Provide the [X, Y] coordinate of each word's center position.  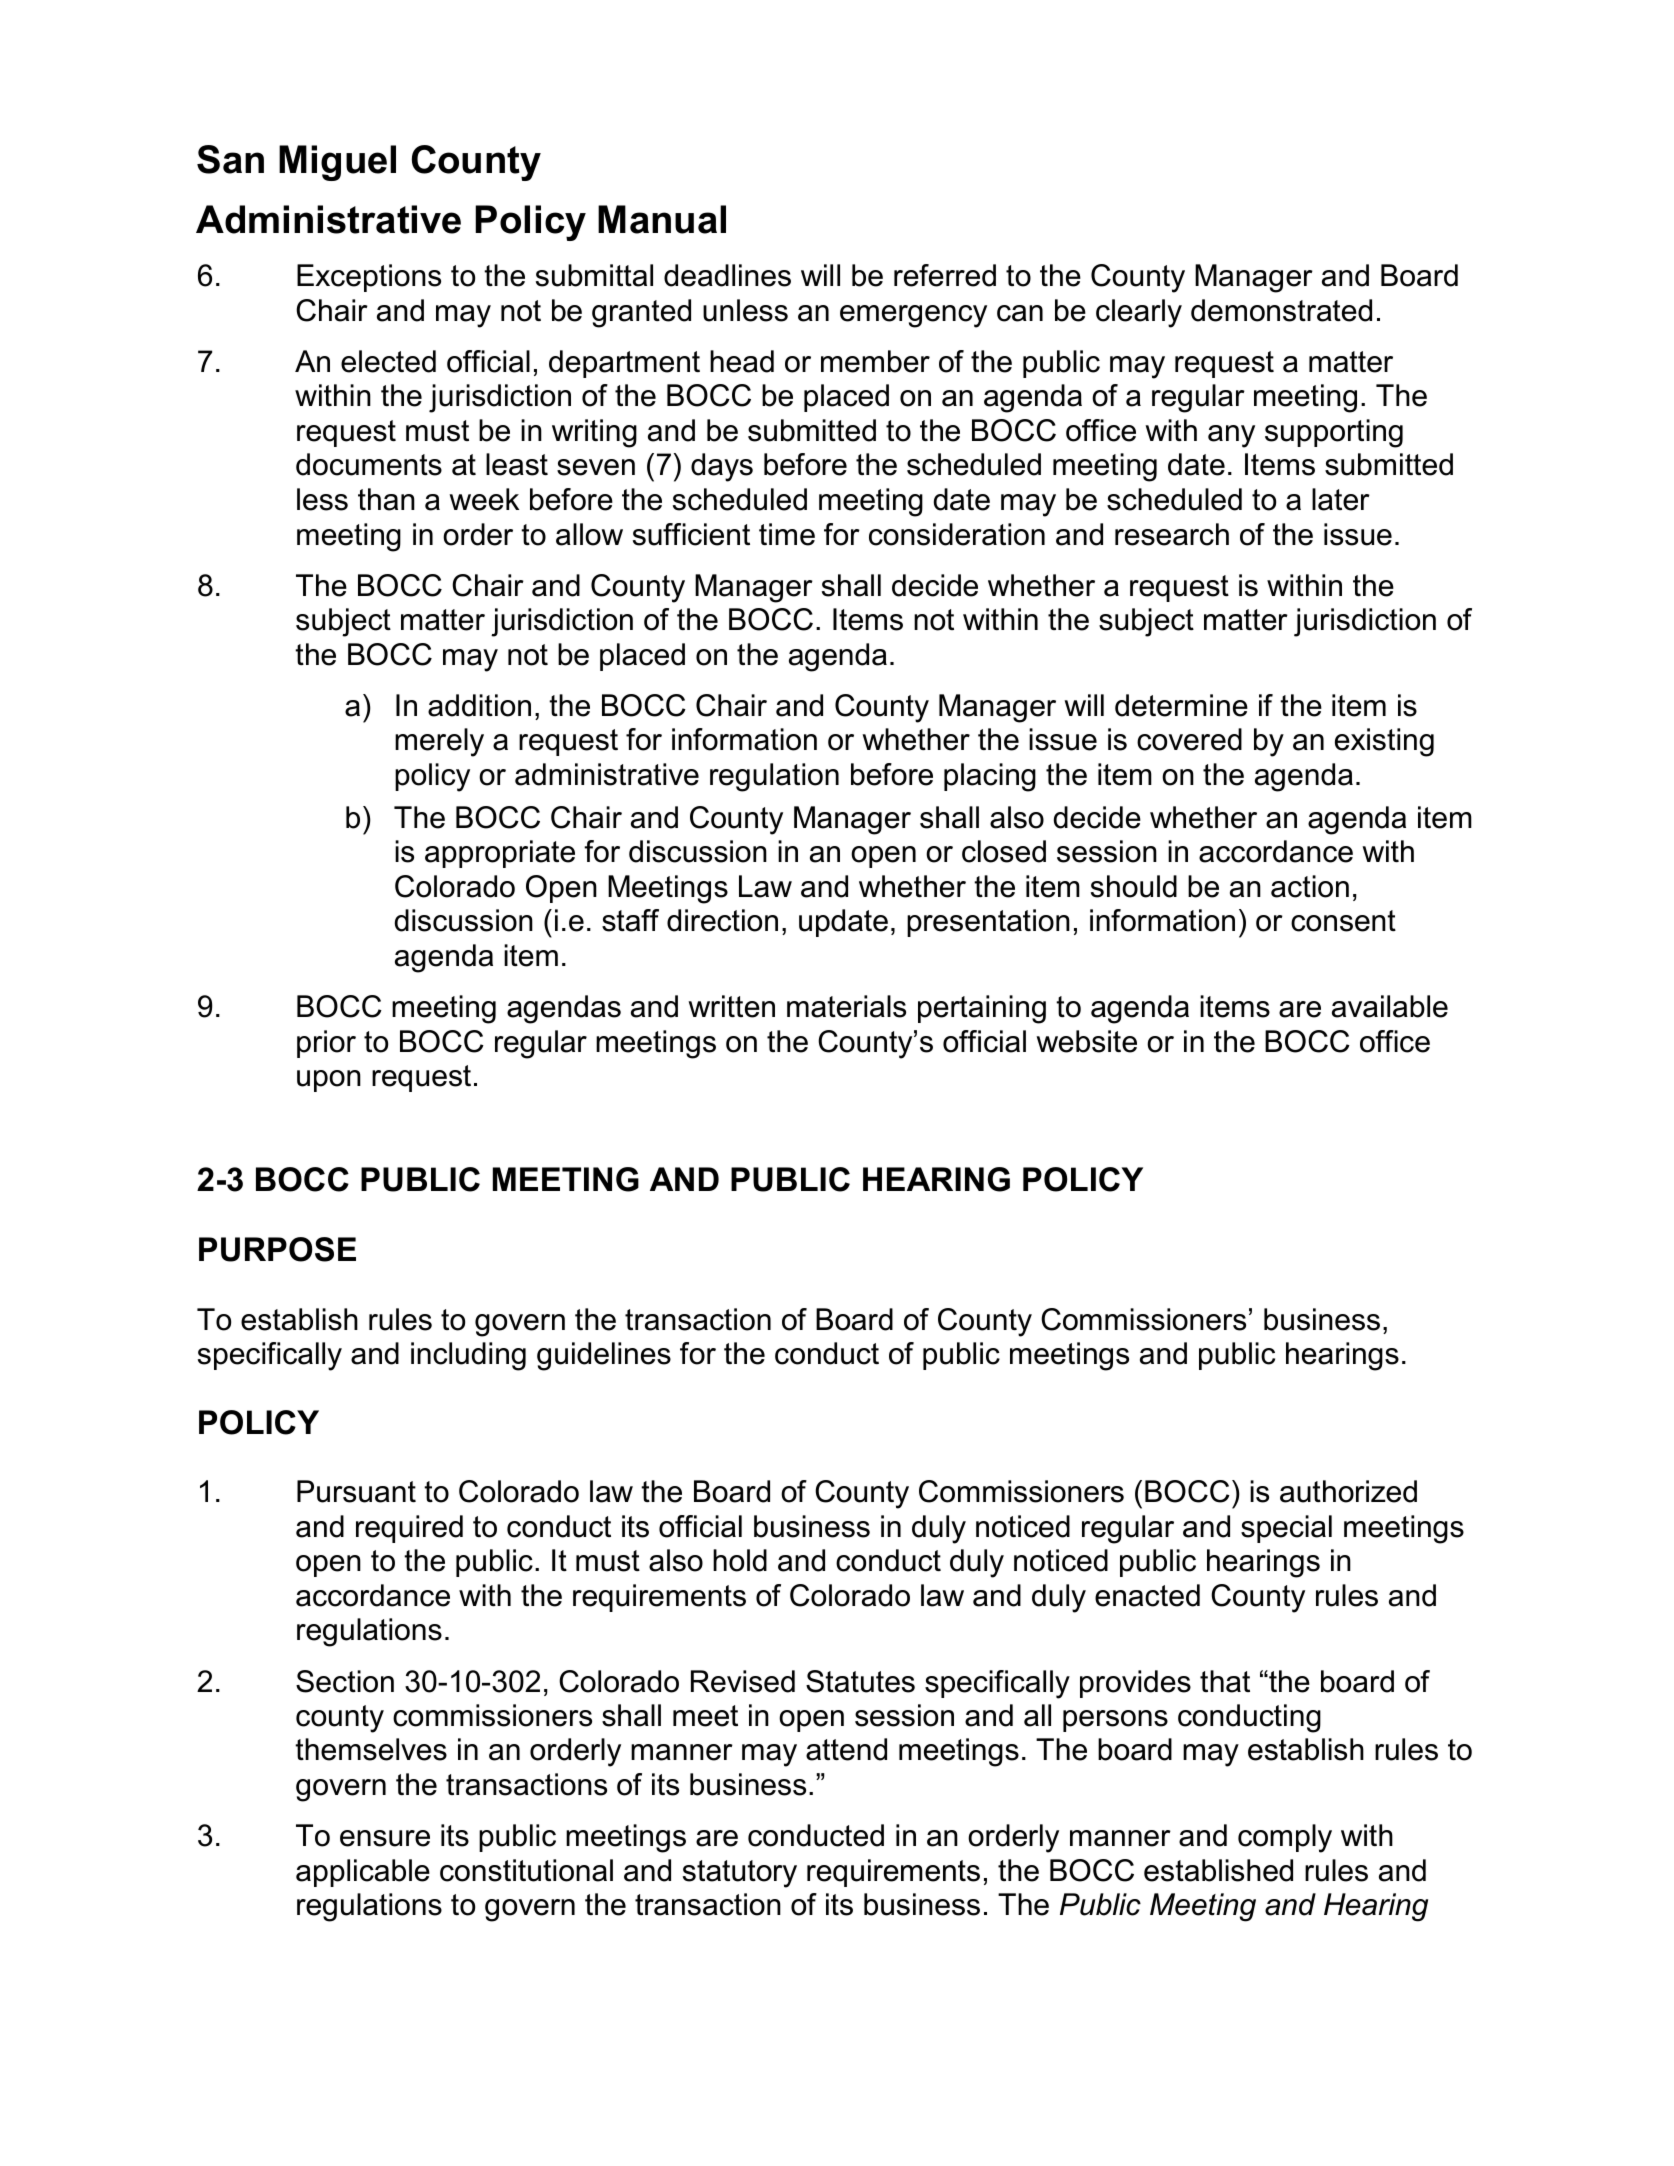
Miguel [337, 163]
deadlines [727, 275]
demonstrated [1281, 310]
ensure [385, 1838]
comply [1285, 1838]
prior [326, 1044]
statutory [740, 1874]
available [1390, 1006]
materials [846, 1006]
